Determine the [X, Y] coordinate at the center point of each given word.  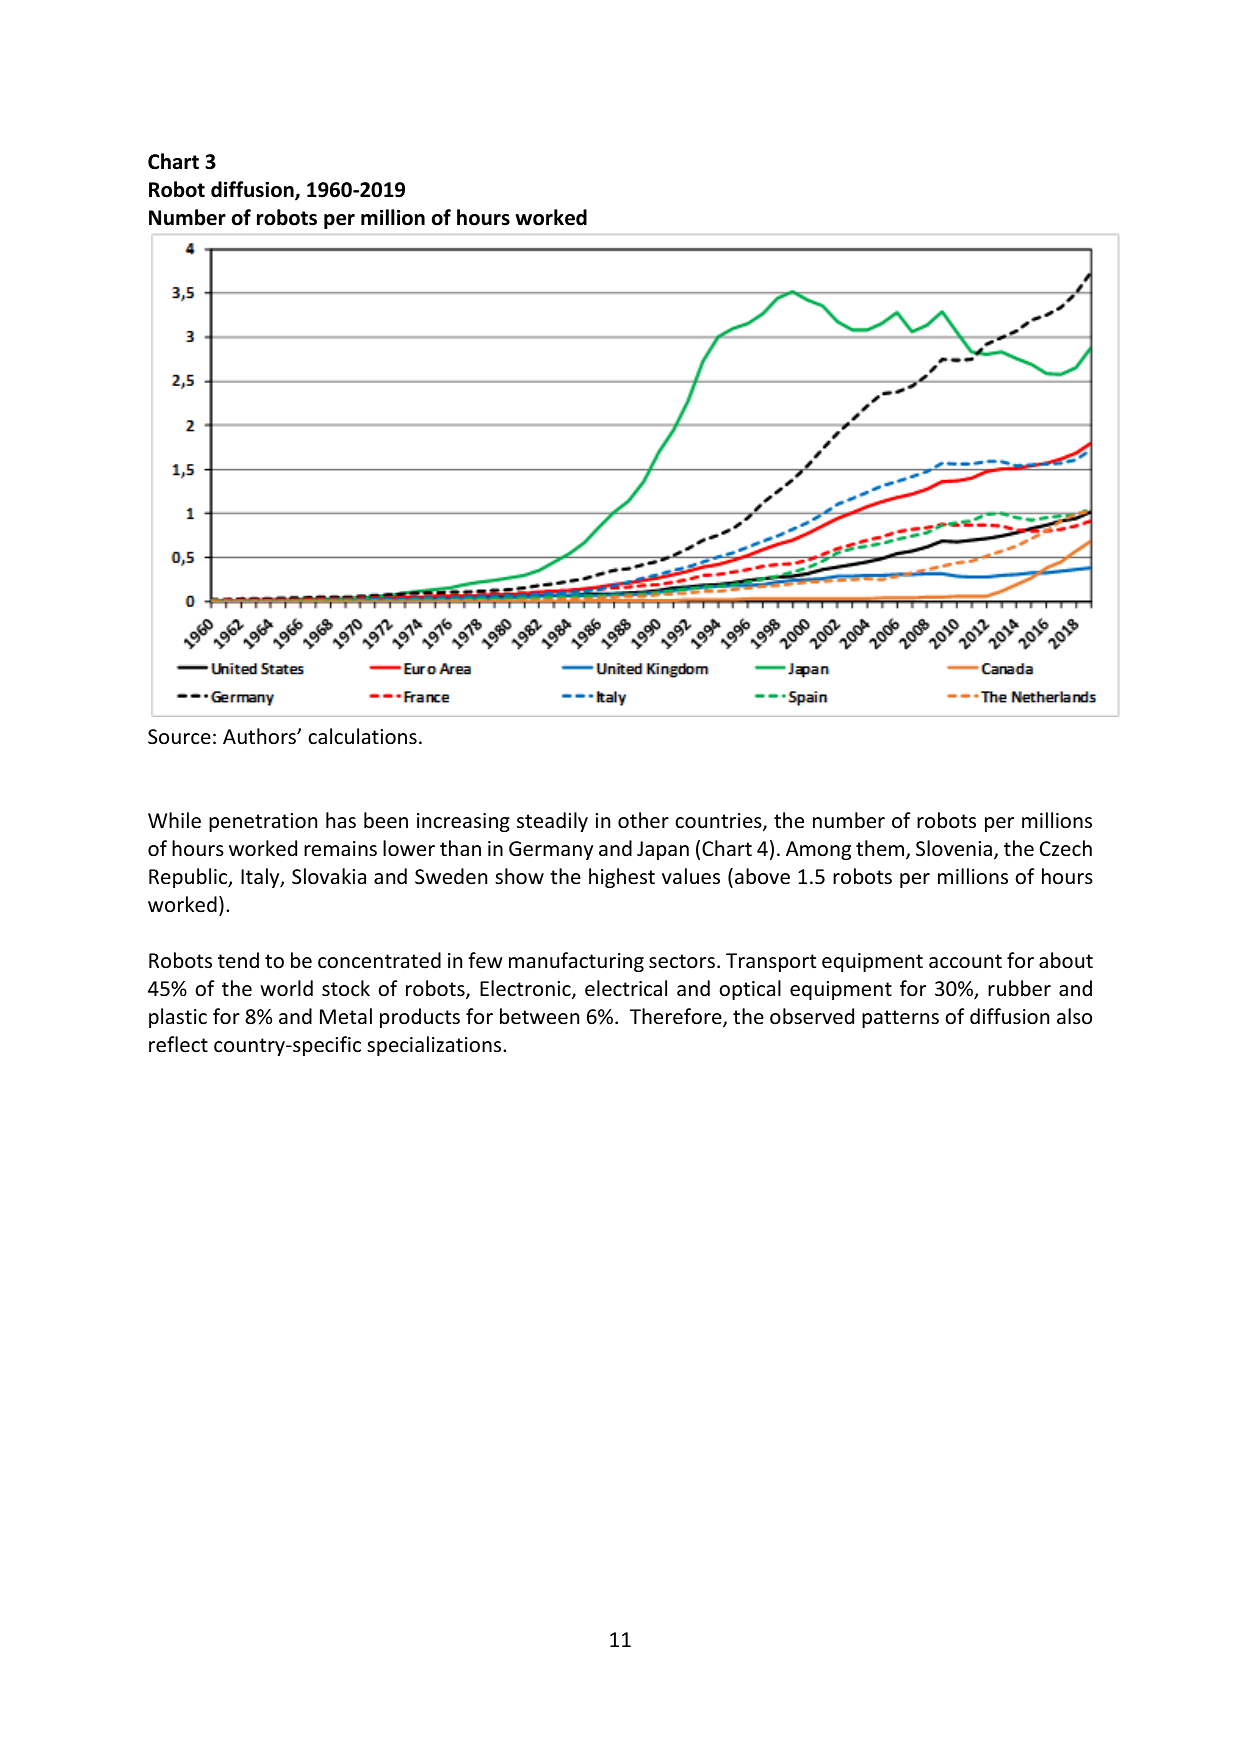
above [762, 876]
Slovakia [329, 876]
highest [622, 878]
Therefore [677, 1017]
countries [719, 822]
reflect [178, 1044]
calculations [362, 736]
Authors [260, 736]
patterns [900, 1019]
